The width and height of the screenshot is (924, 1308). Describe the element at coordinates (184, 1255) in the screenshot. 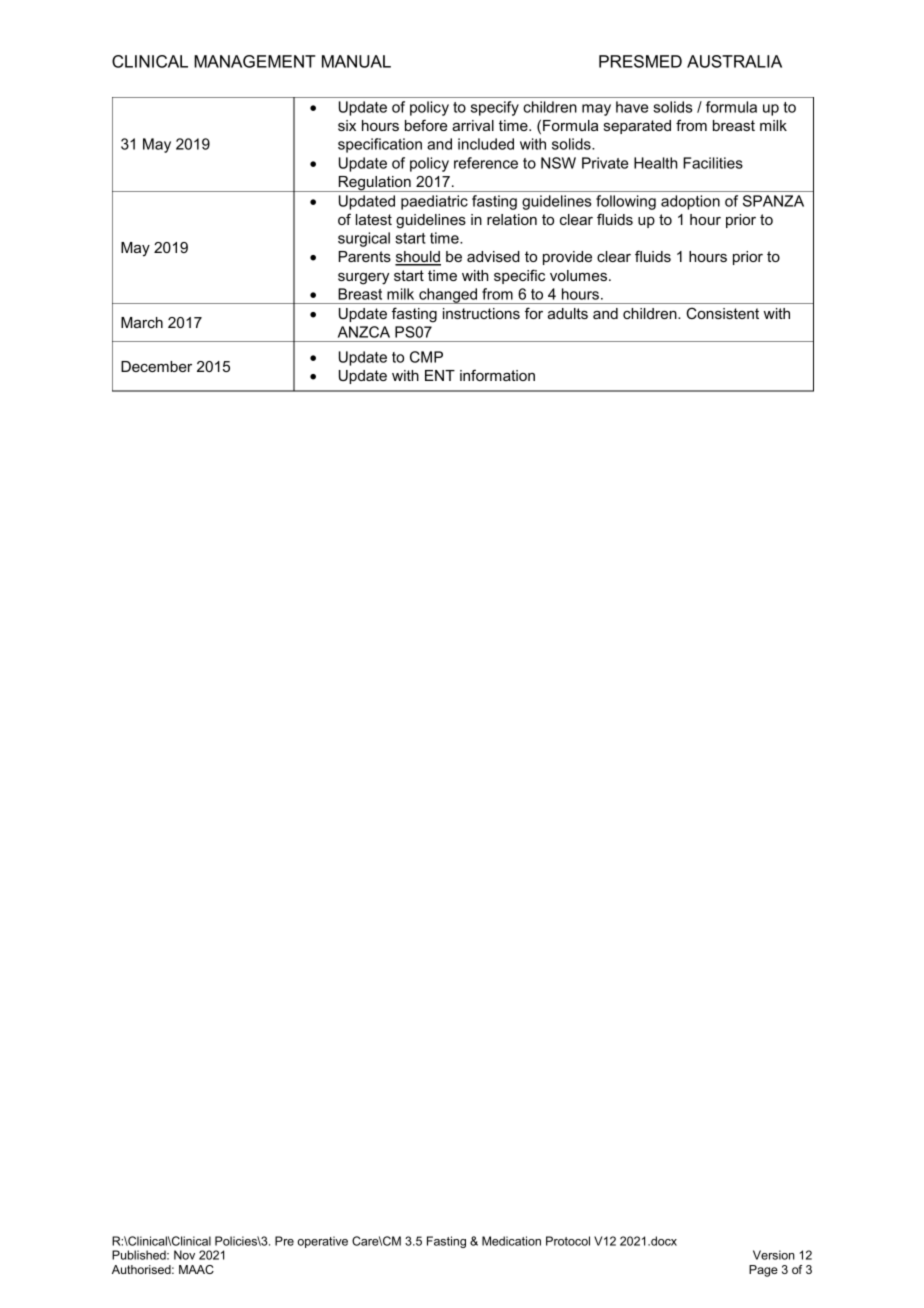

I see `Nov` at that location.
